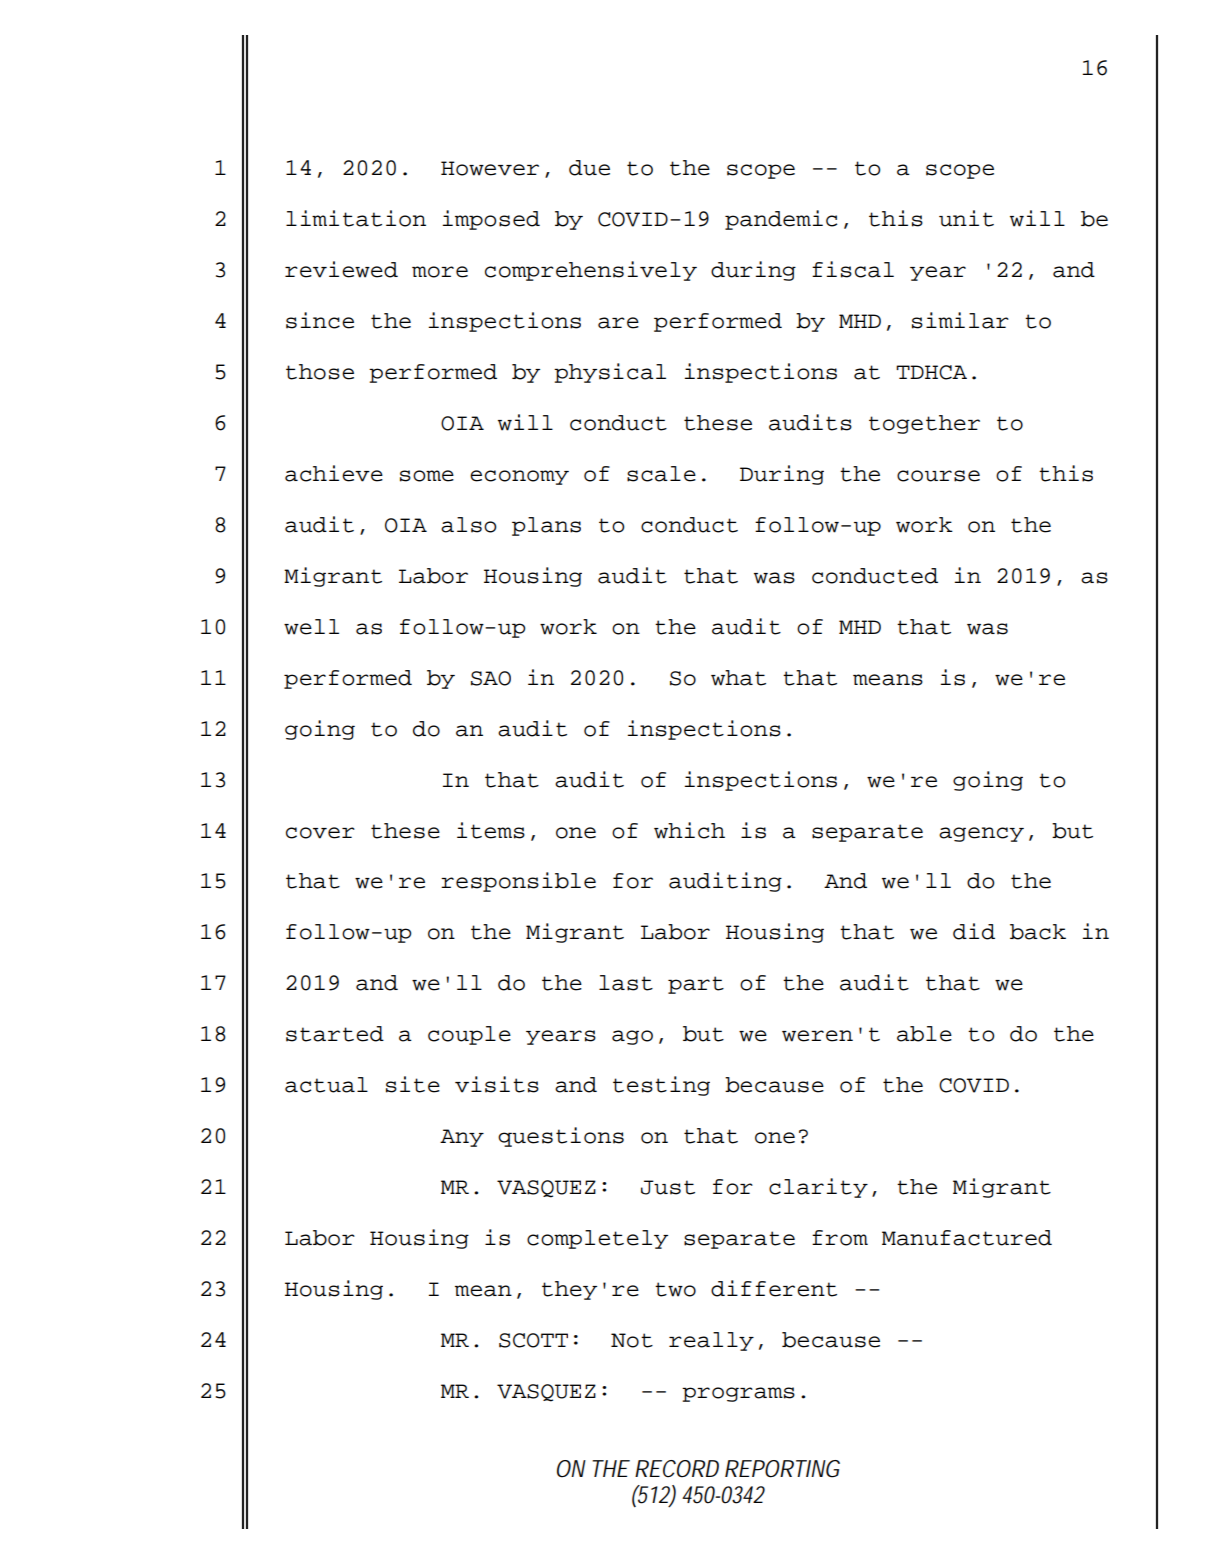 This document has width=1209, height=1565. Describe the element at coordinates (356, 218) in the document. I see `limitation` at that location.
